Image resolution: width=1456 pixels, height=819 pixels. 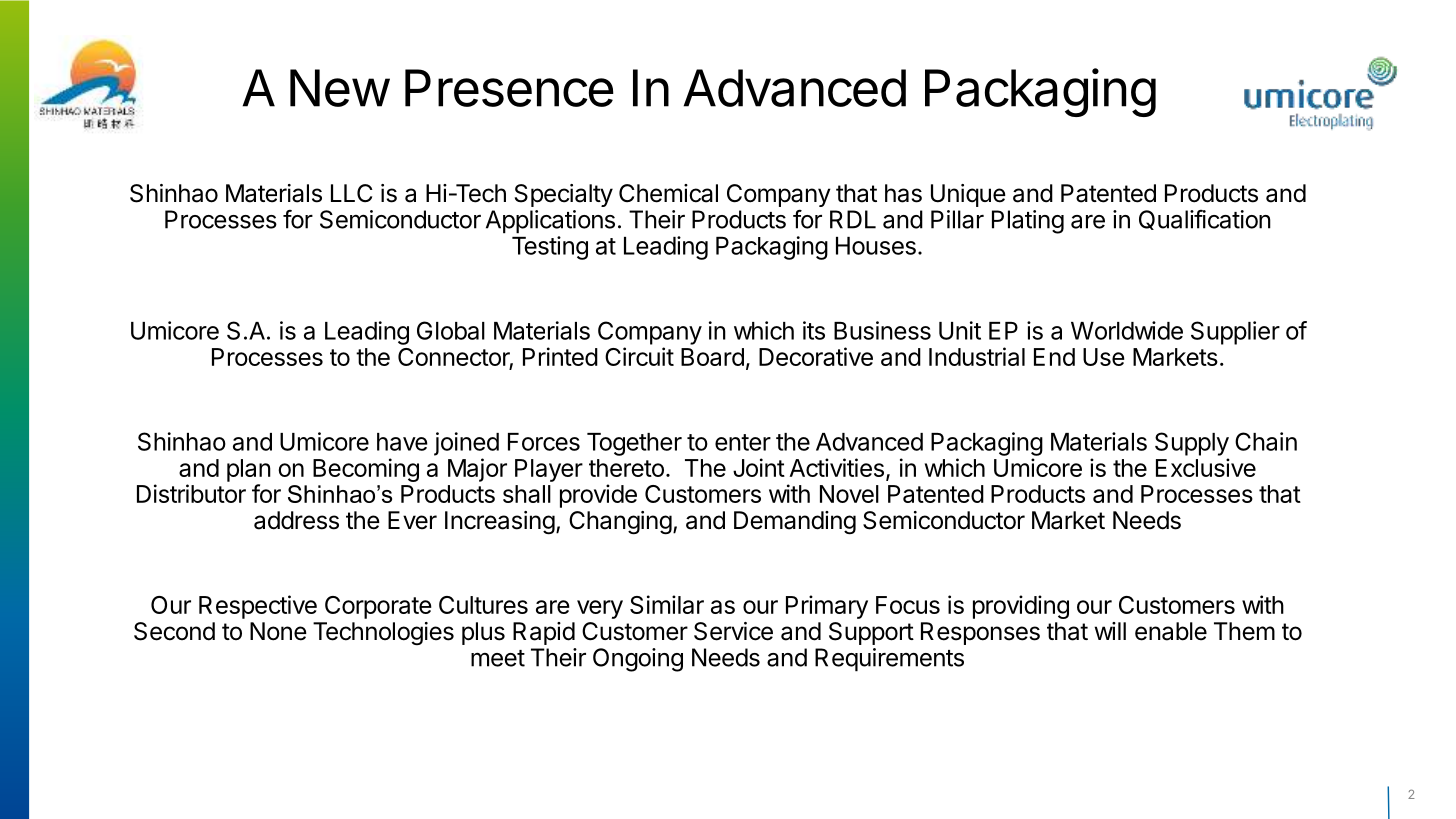 I want to click on Exclusive, so click(x=1206, y=467).
